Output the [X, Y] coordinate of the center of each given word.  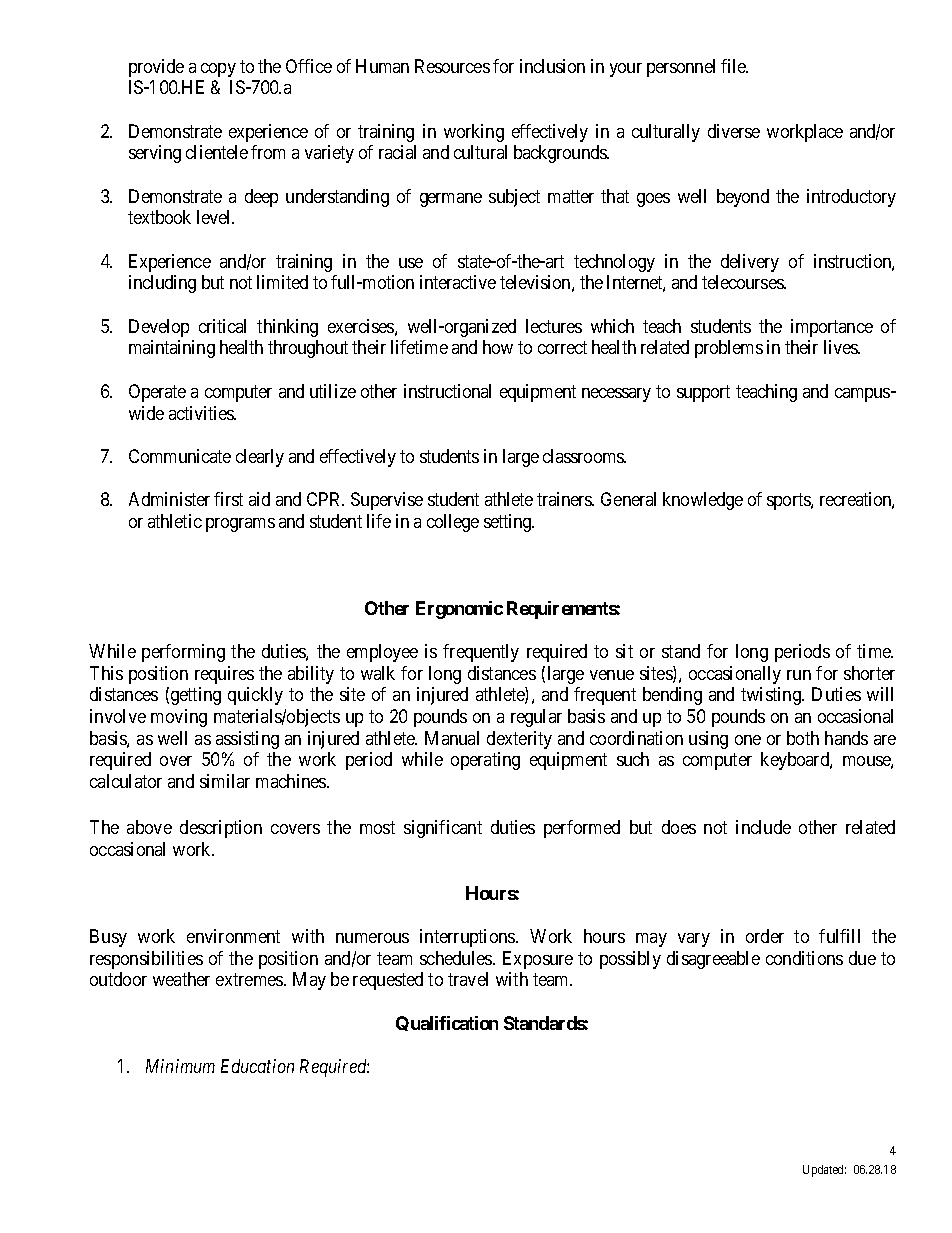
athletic [175, 521]
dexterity [519, 740]
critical [222, 326]
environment [233, 936]
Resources [452, 66]
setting [509, 523]
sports [789, 501]
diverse [734, 131]
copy [218, 70]
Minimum [180, 1066]
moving [179, 718]
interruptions [468, 938]
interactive [458, 282]
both [803, 738]
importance [832, 328]
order [765, 936]
